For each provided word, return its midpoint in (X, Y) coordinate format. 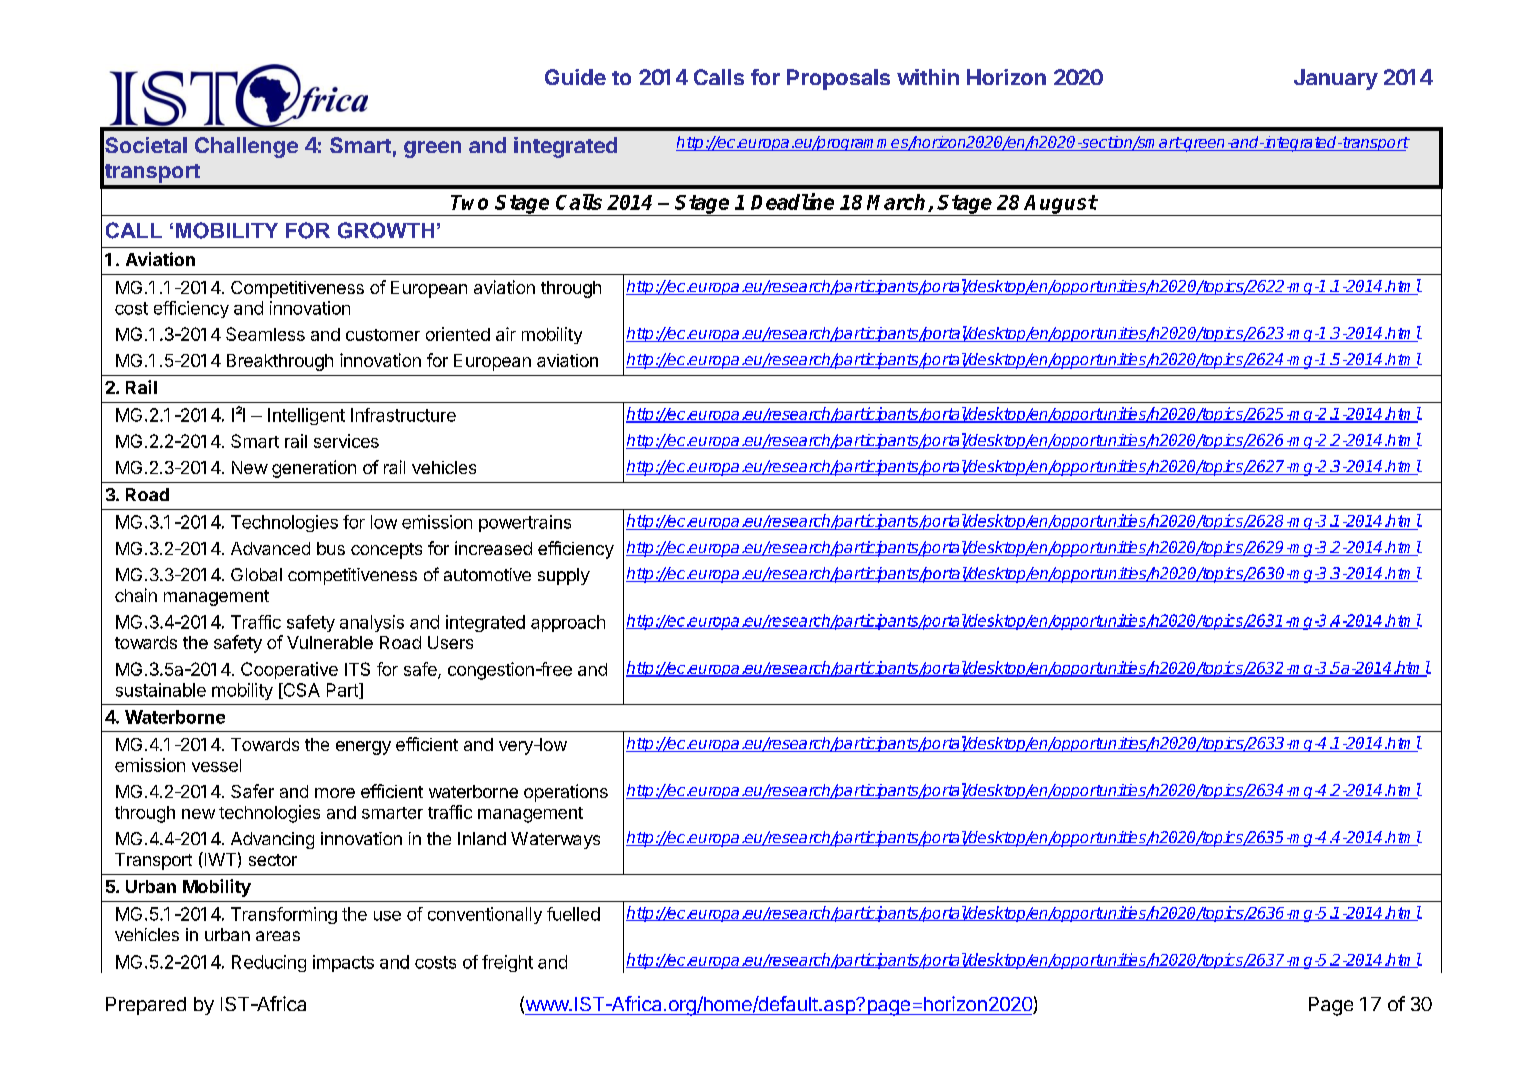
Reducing (269, 963)
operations (566, 793)
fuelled (573, 914)
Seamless (265, 334)
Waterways (555, 840)
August (1060, 205)
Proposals (838, 79)
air (506, 334)
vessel (216, 765)
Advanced (270, 548)
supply (564, 576)
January (1336, 79)
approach (568, 623)
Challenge (246, 147)
